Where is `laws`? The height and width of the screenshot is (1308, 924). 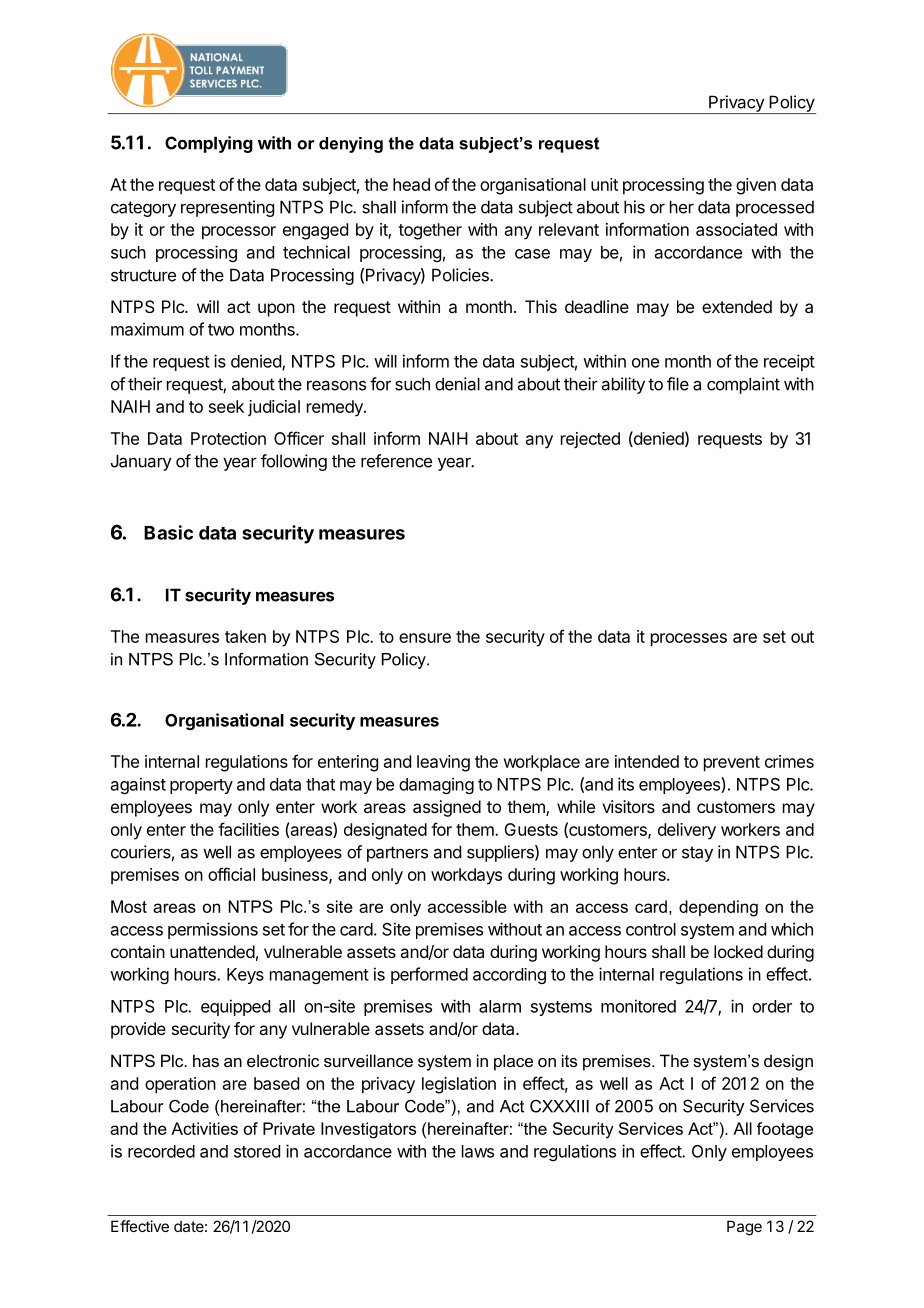
laws is located at coordinates (478, 1151).
